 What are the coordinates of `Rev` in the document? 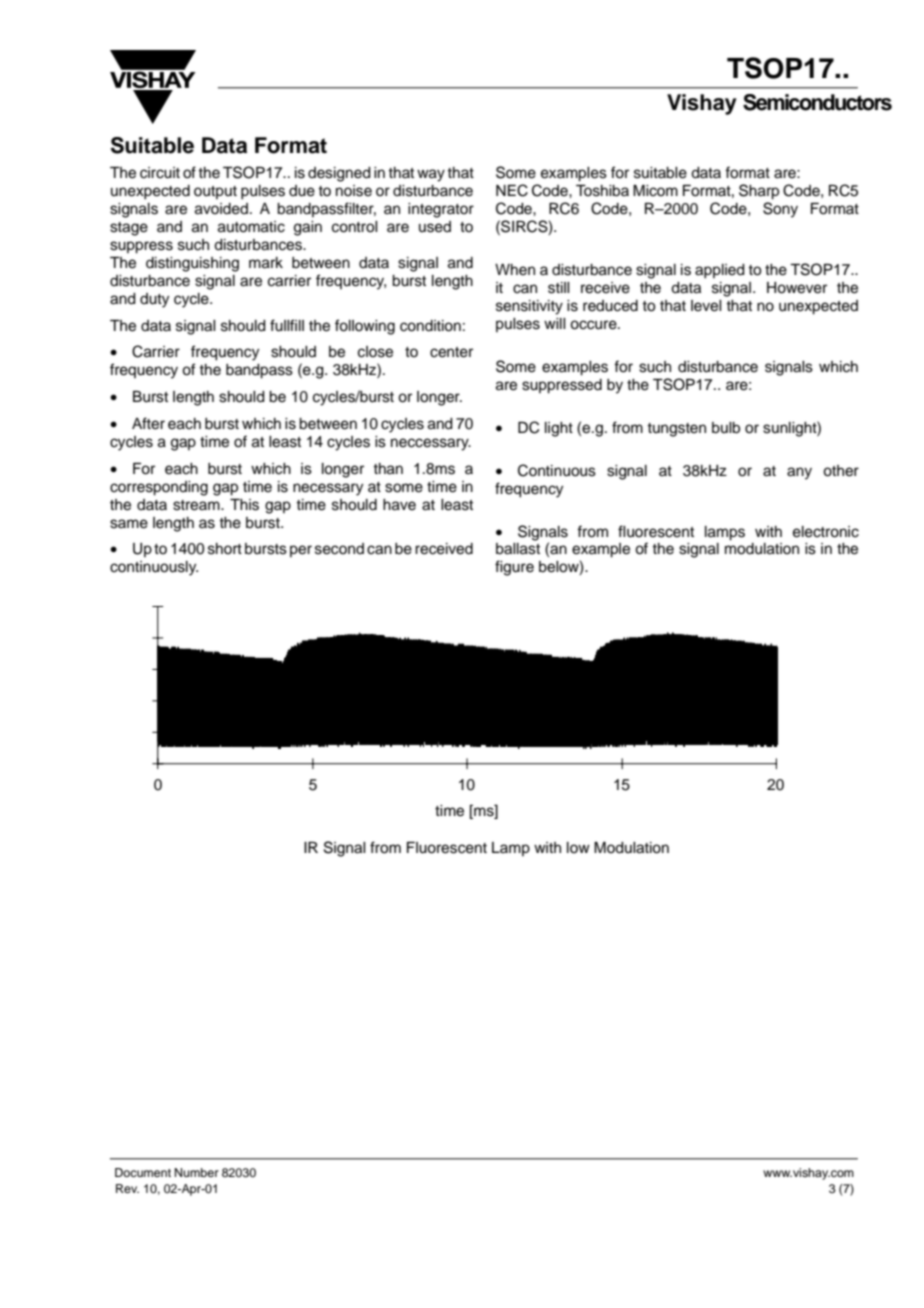 It's located at (127, 1188).
